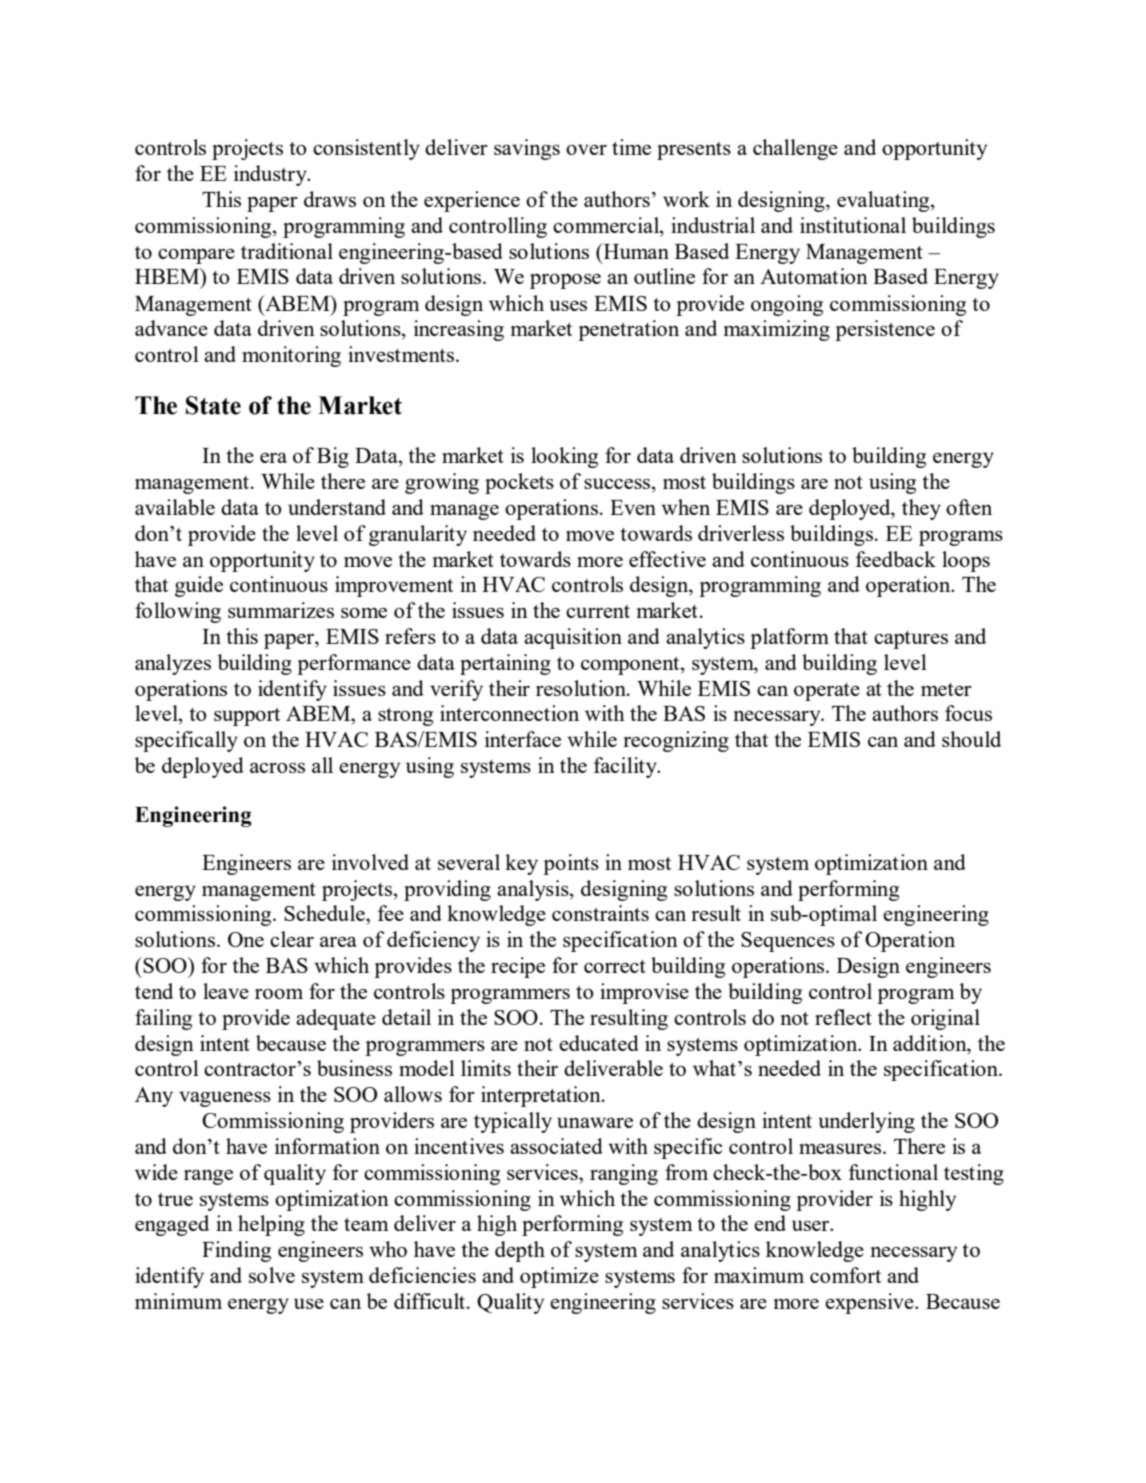 This document has width=1146, height=1483. Describe the element at coordinates (600, 913) in the document. I see `constraints` at that location.
